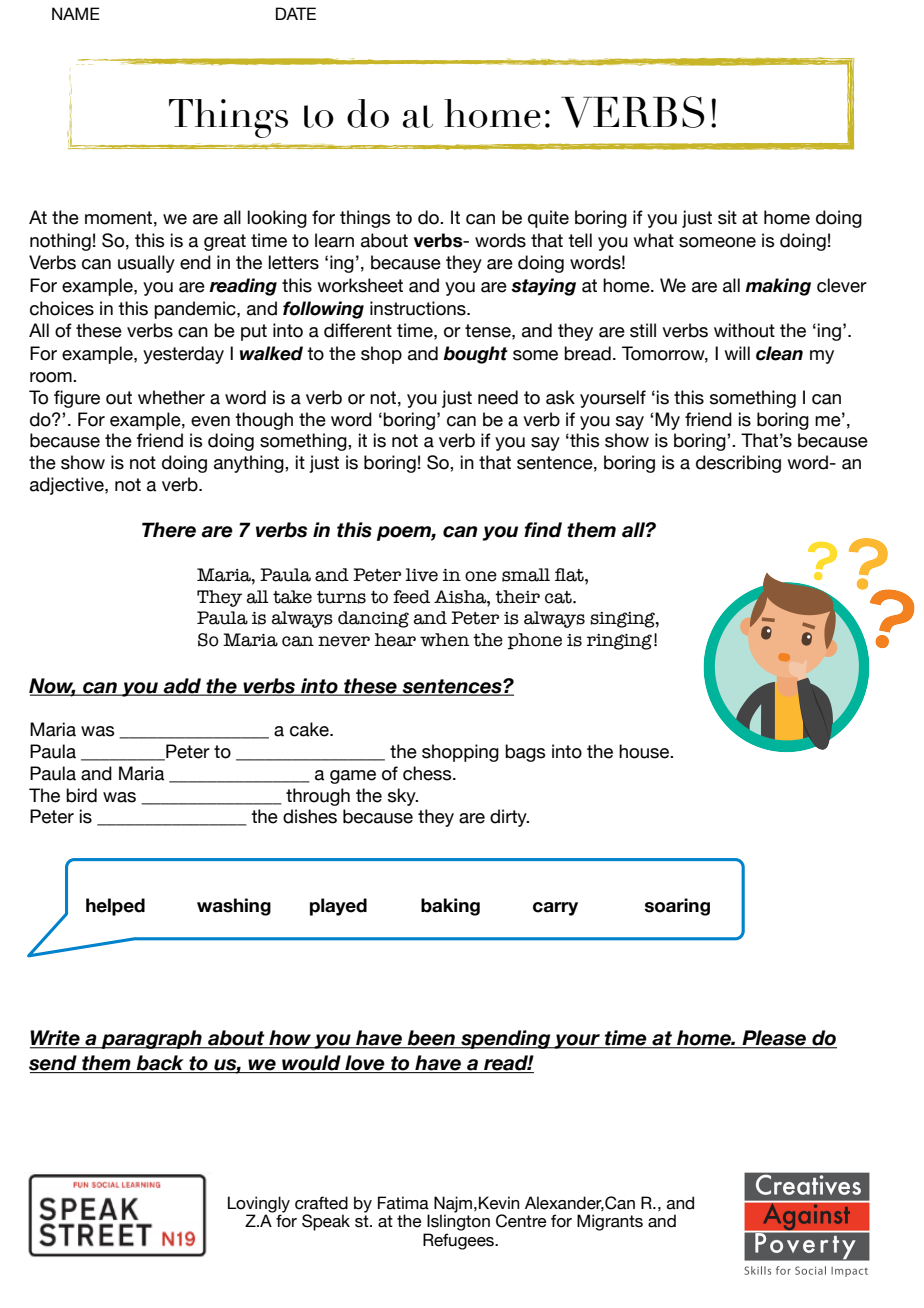 Image resolution: width=924 pixels, height=1308 pixels. What do you see at coordinates (76, 13) in the document?
I see `NAME` at bounding box center [76, 13].
